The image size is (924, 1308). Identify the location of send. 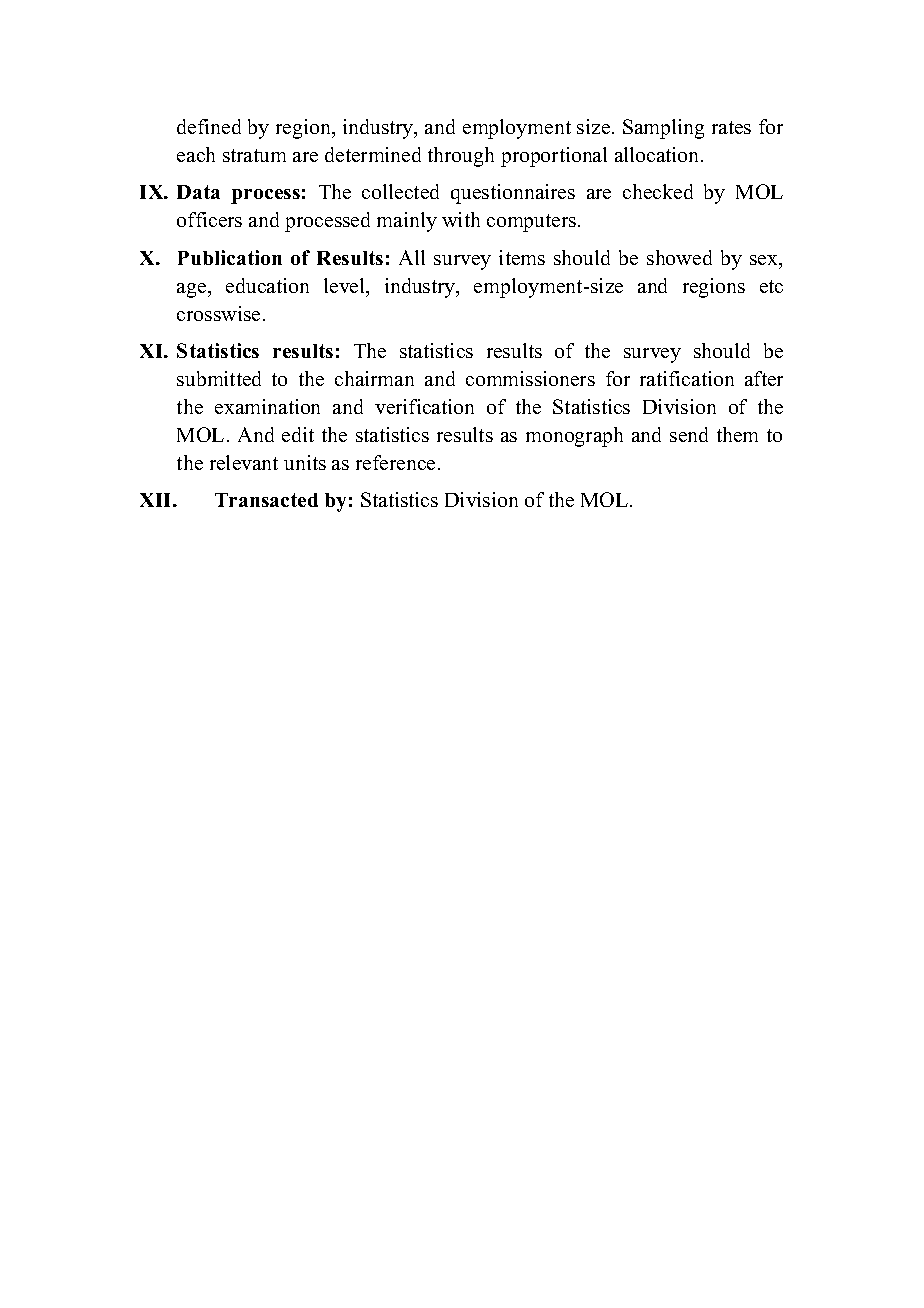
(689, 434).
